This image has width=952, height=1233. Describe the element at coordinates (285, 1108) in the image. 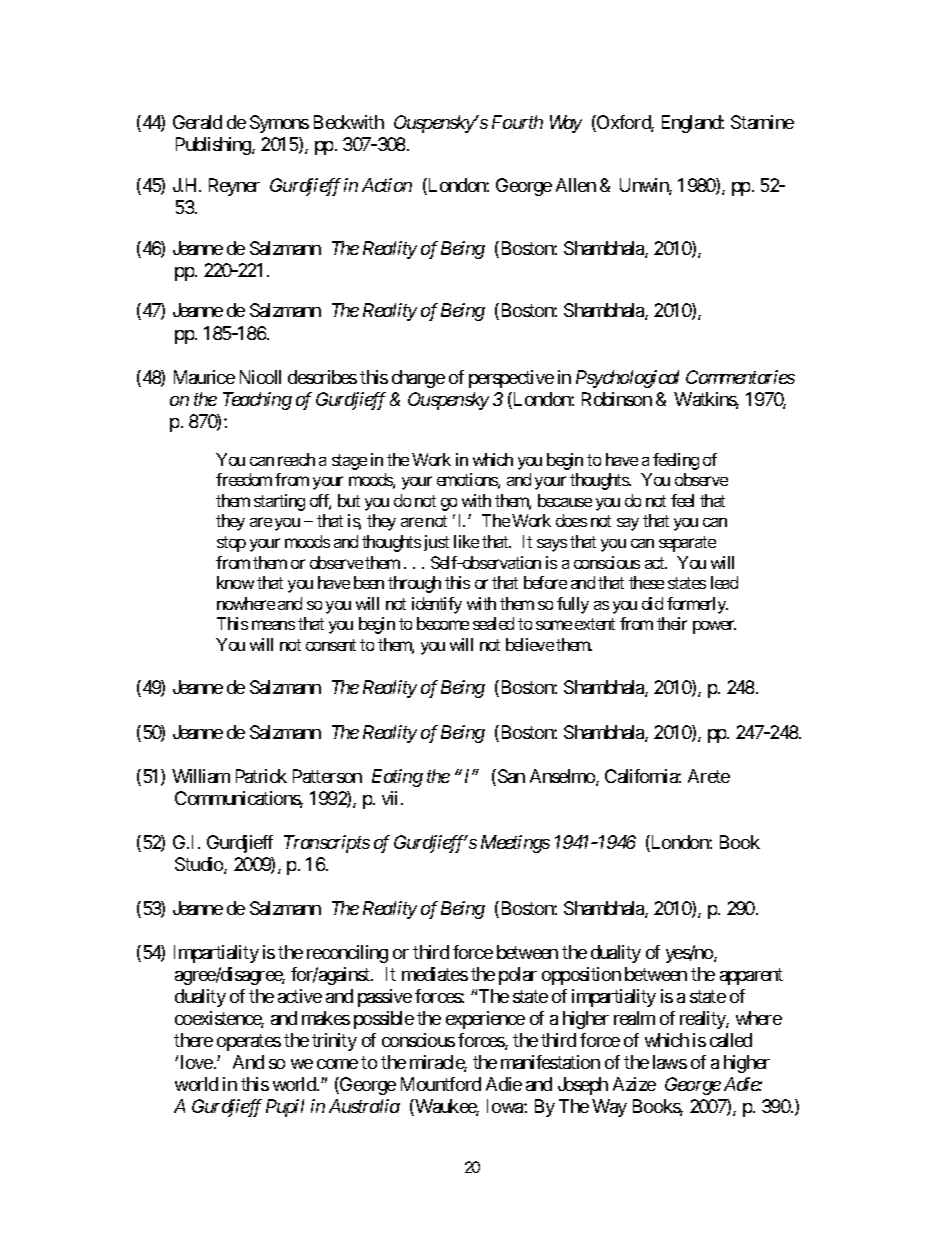

I see `Pupil` at that location.
